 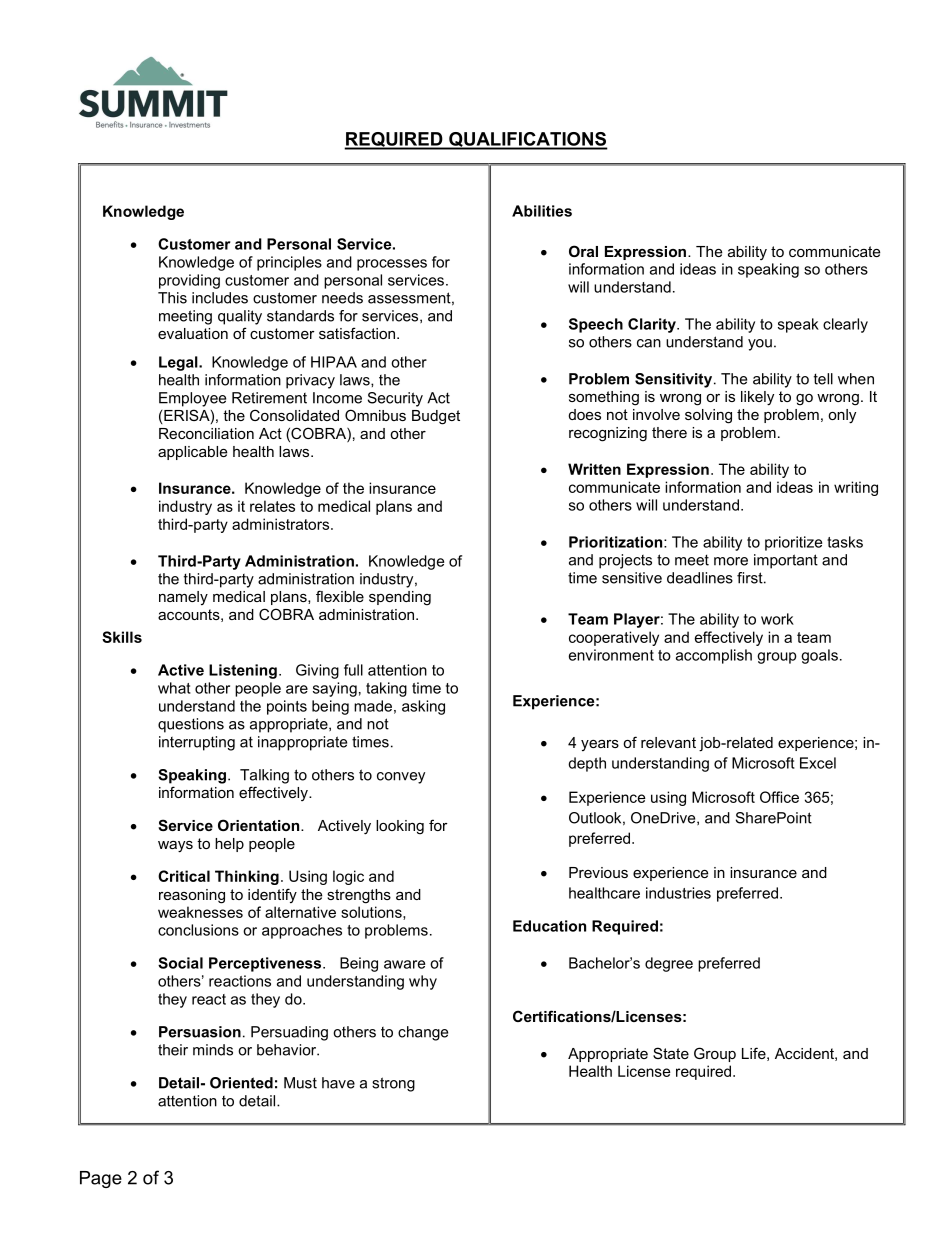 I want to click on providing, so click(x=189, y=281).
